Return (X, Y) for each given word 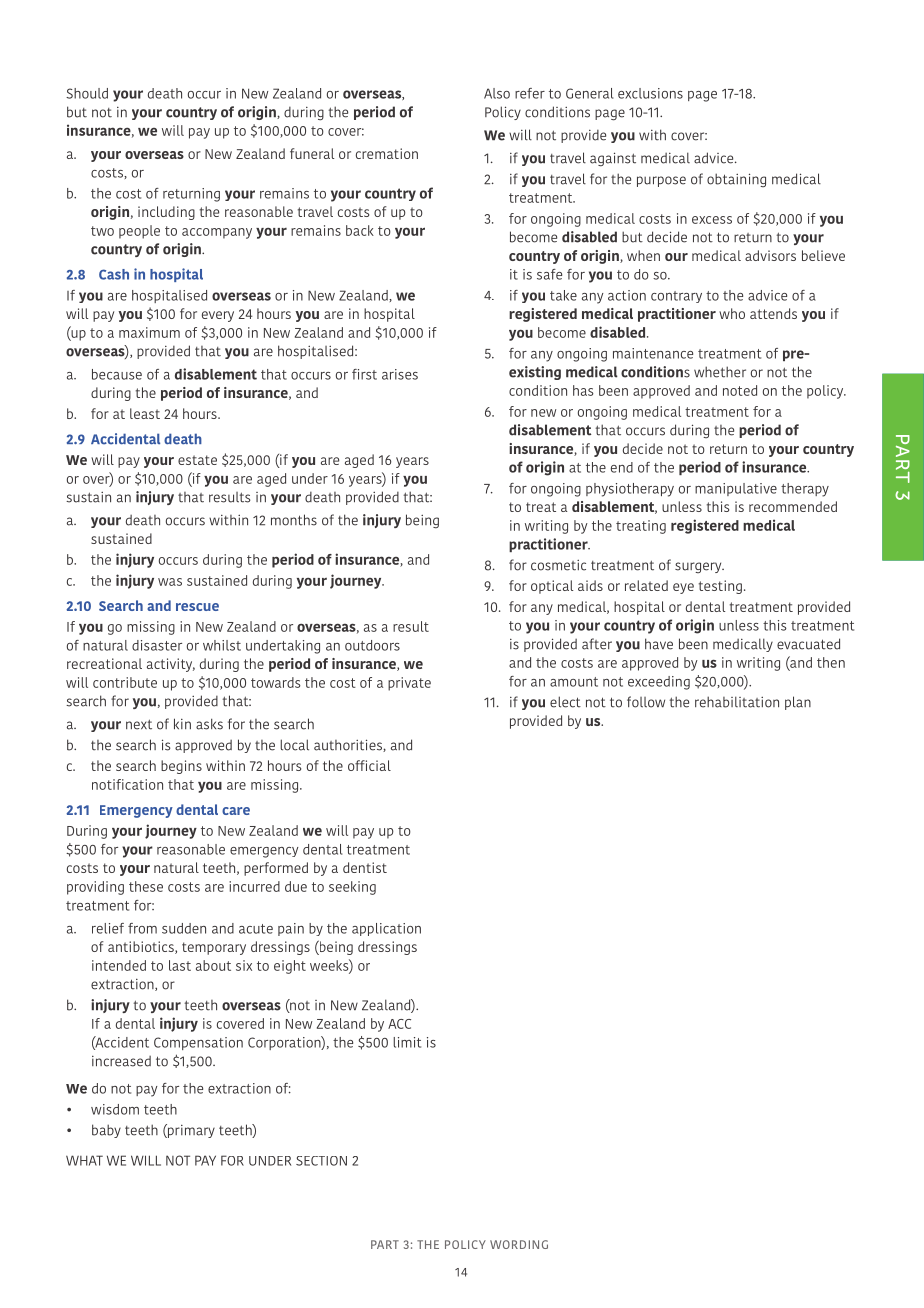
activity (171, 665)
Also (497, 93)
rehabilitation (737, 702)
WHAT (84, 1160)
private (409, 684)
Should (87, 93)
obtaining (736, 180)
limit (407, 1042)
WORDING (519, 1244)
